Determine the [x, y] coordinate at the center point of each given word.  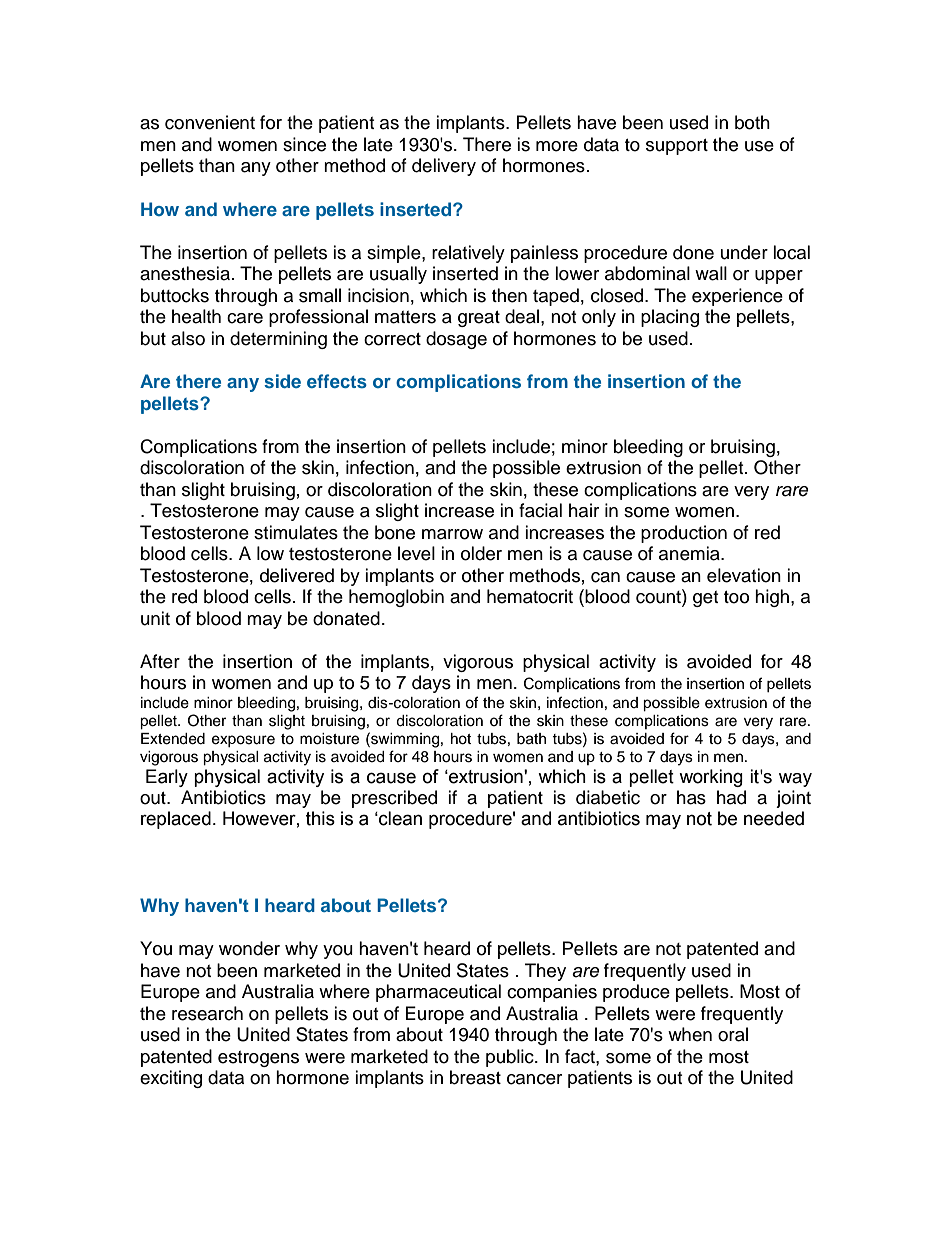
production [684, 534]
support [677, 147]
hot [461, 739]
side [282, 381]
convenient [210, 122]
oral [733, 1034]
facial [540, 510]
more [557, 146]
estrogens [258, 1059]
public [511, 1058]
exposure [243, 741]
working [711, 778]
